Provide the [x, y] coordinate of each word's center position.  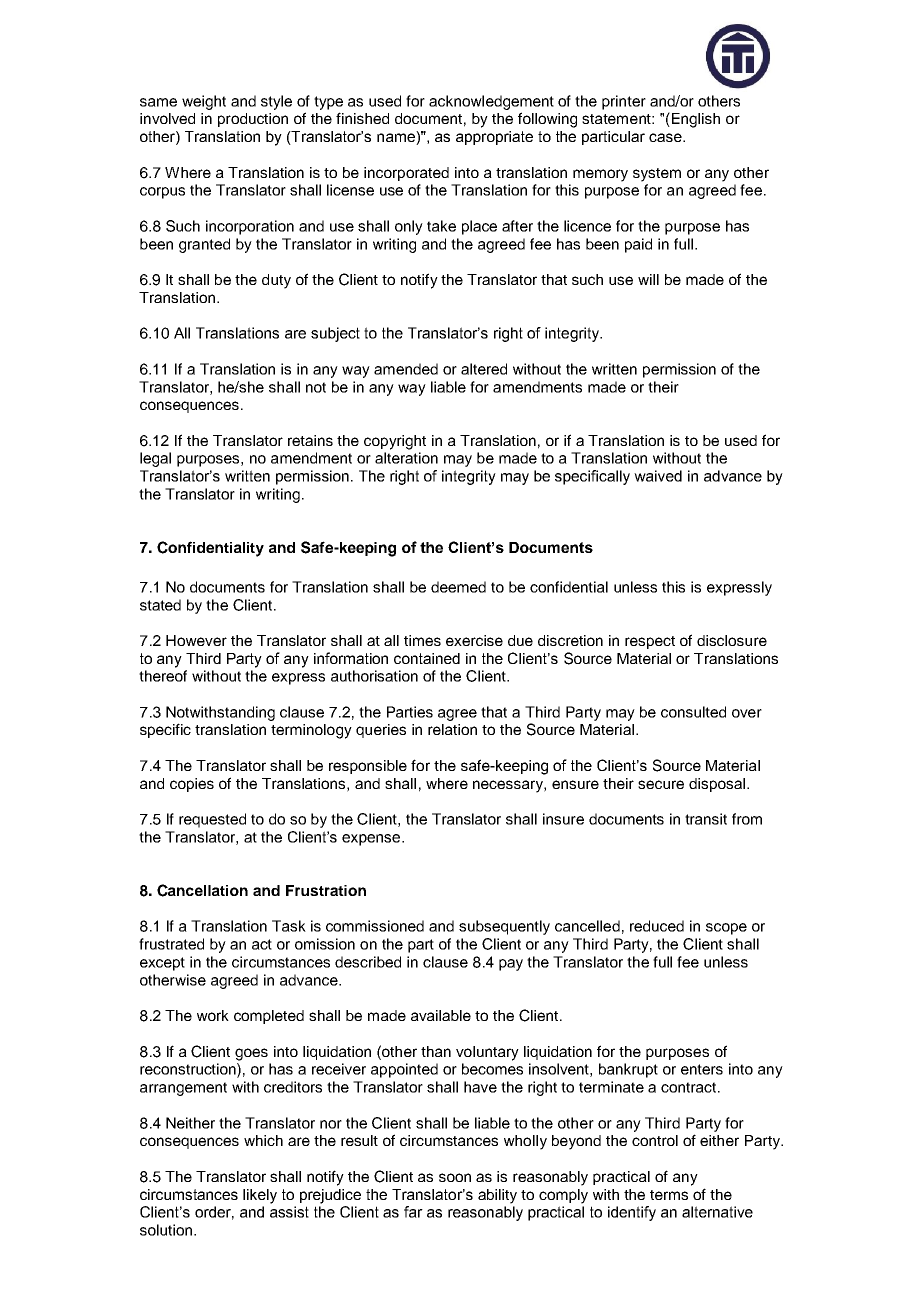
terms [669, 1195]
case [666, 137]
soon [455, 1177]
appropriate [494, 138]
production [253, 120]
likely [260, 1196]
